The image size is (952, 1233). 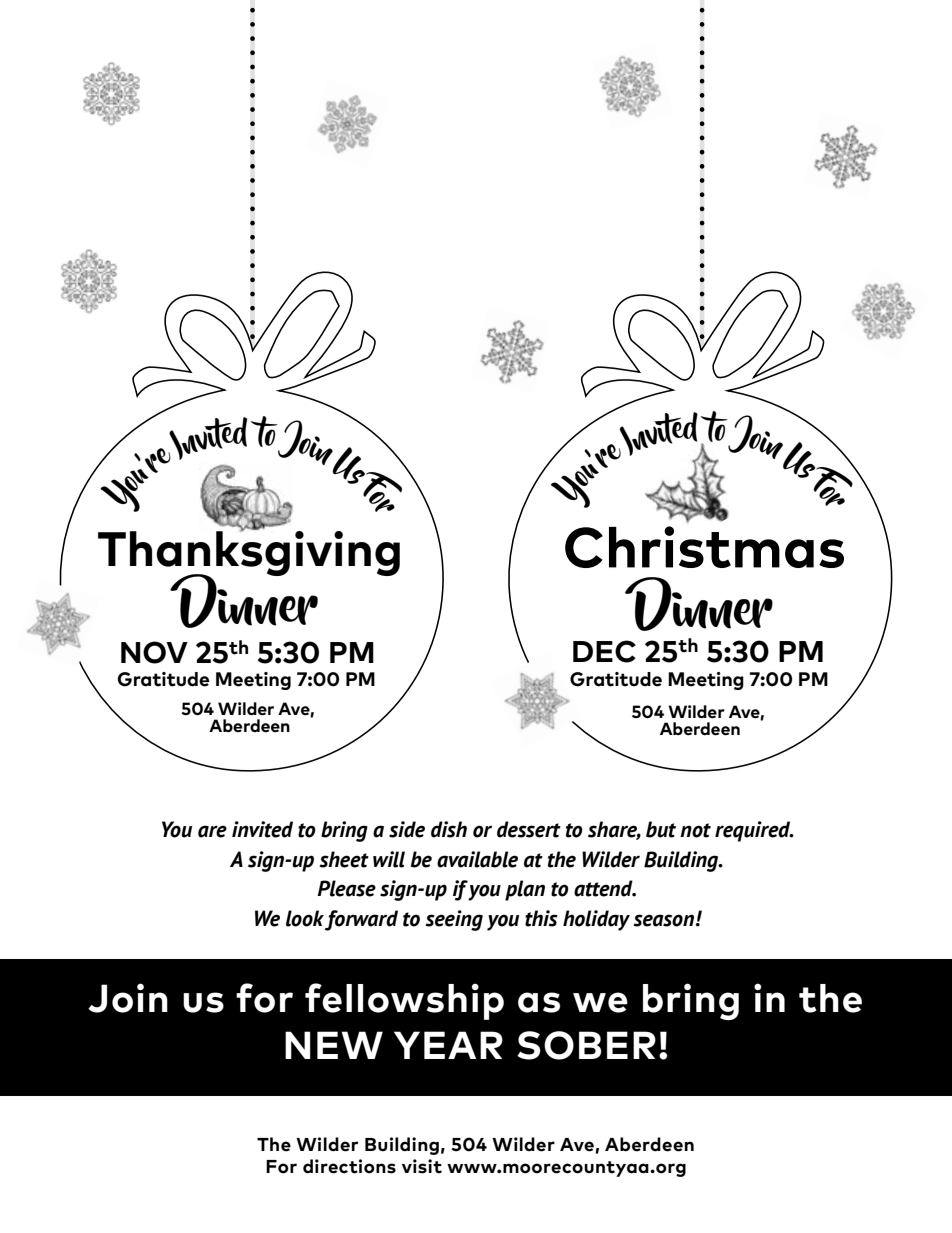 I want to click on Thanksgiving, so click(x=249, y=554).
